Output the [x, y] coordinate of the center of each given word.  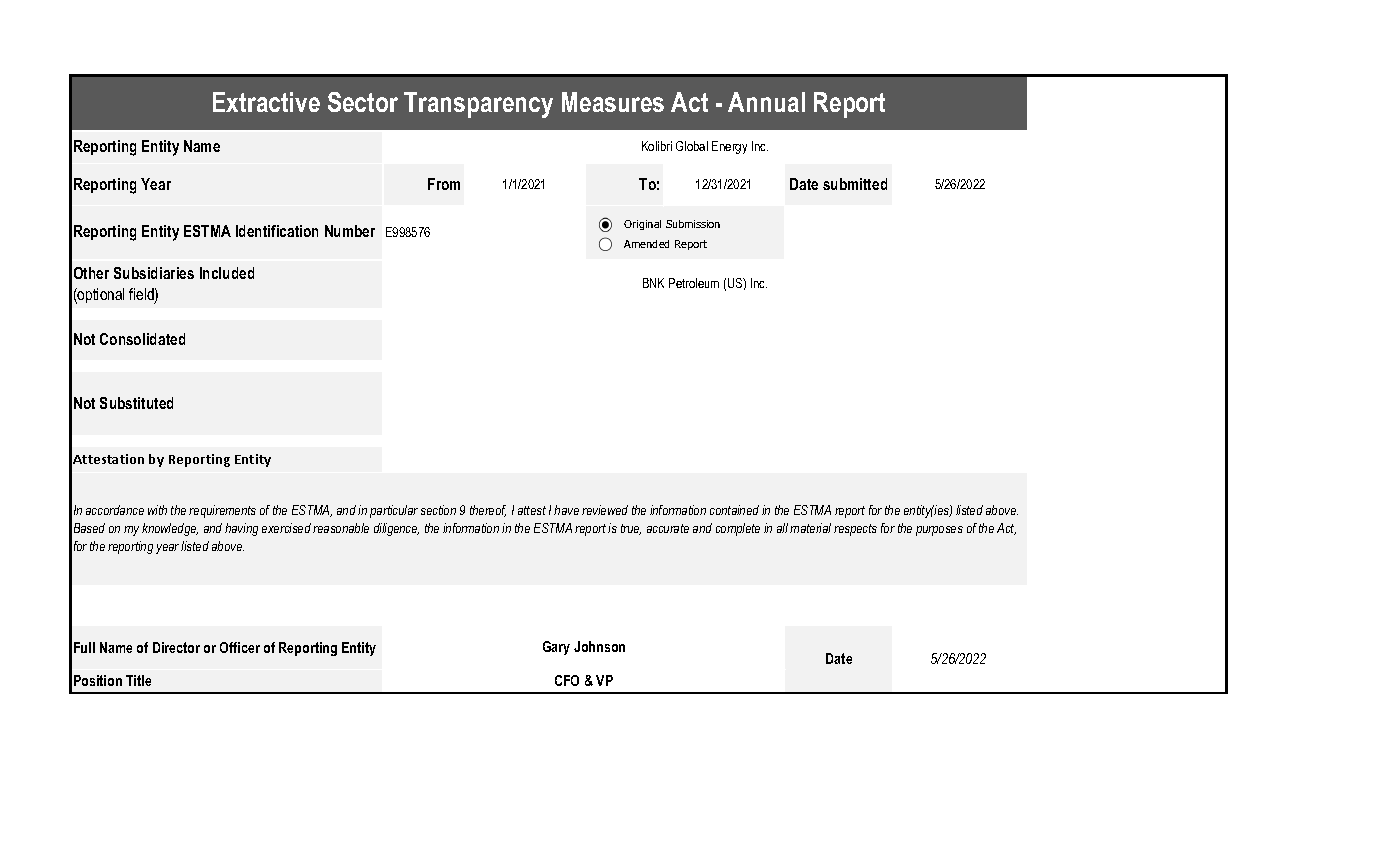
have [566, 510]
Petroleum [694, 283]
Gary [556, 648]
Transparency [478, 105]
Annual [766, 102]
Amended [646, 244]
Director [176, 647]
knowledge [170, 529]
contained [734, 510]
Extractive [266, 102]
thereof [488, 511]
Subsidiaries [154, 273]
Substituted [136, 403]
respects [855, 530]
